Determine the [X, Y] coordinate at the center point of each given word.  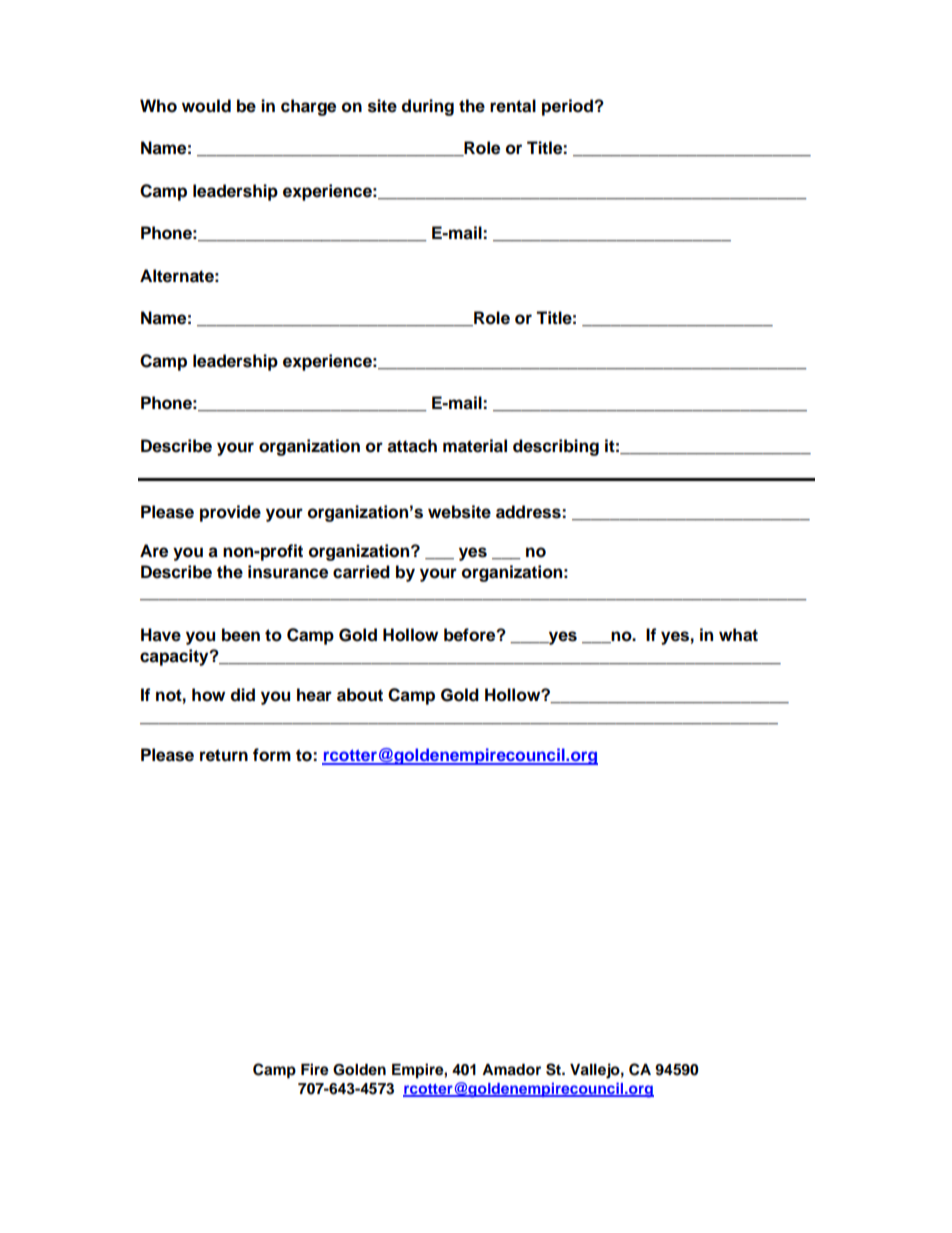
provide [230, 513]
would [206, 106]
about [360, 695]
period [568, 107]
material [475, 446]
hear [314, 695]
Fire [315, 1069]
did [243, 695]
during [428, 107]
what [738, 635]
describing [556, 447]
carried [361, 572]
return [224, 755]
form [272, 755]
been [241, 635]
